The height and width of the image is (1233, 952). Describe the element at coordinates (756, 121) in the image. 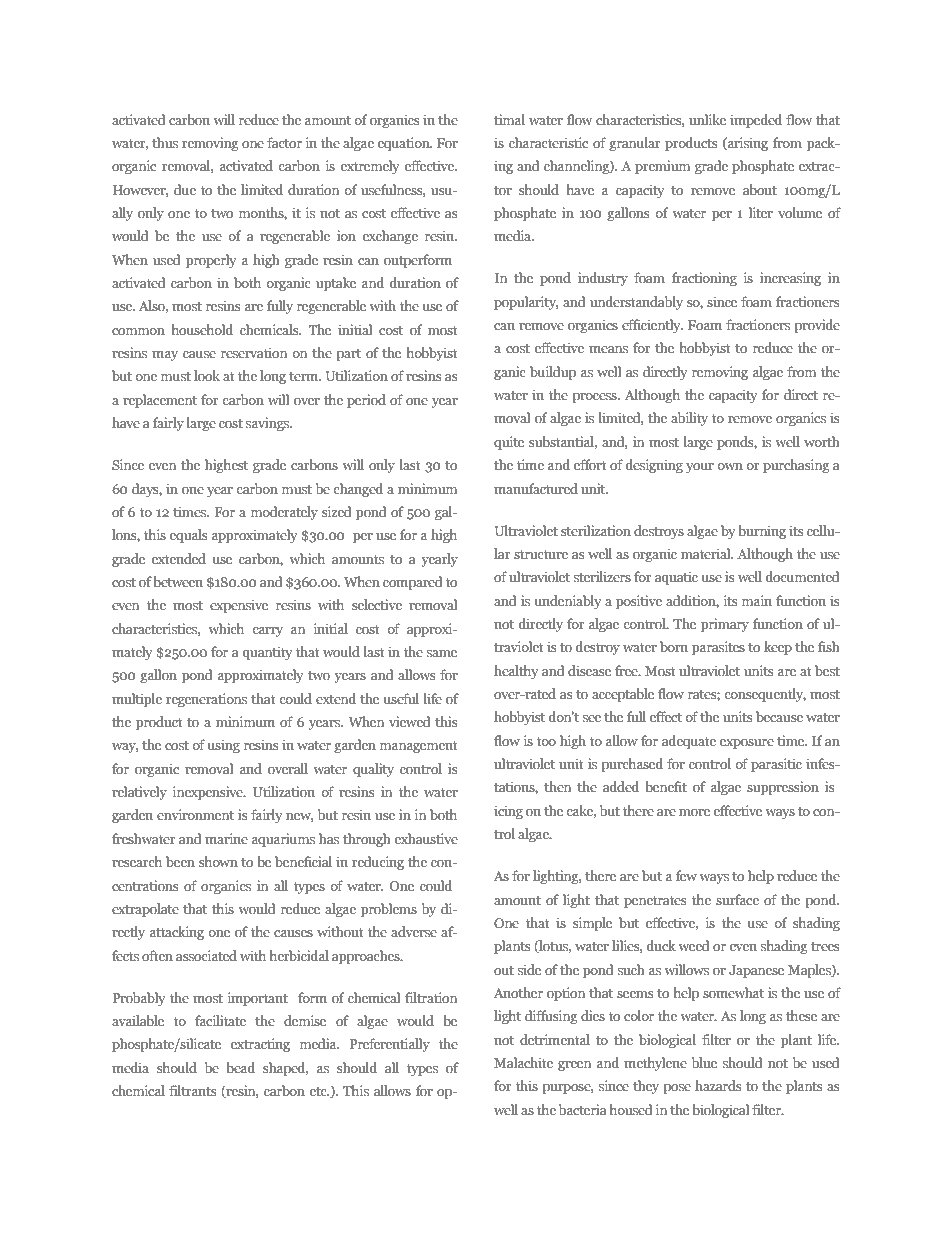

I see `impeded` at that location.
